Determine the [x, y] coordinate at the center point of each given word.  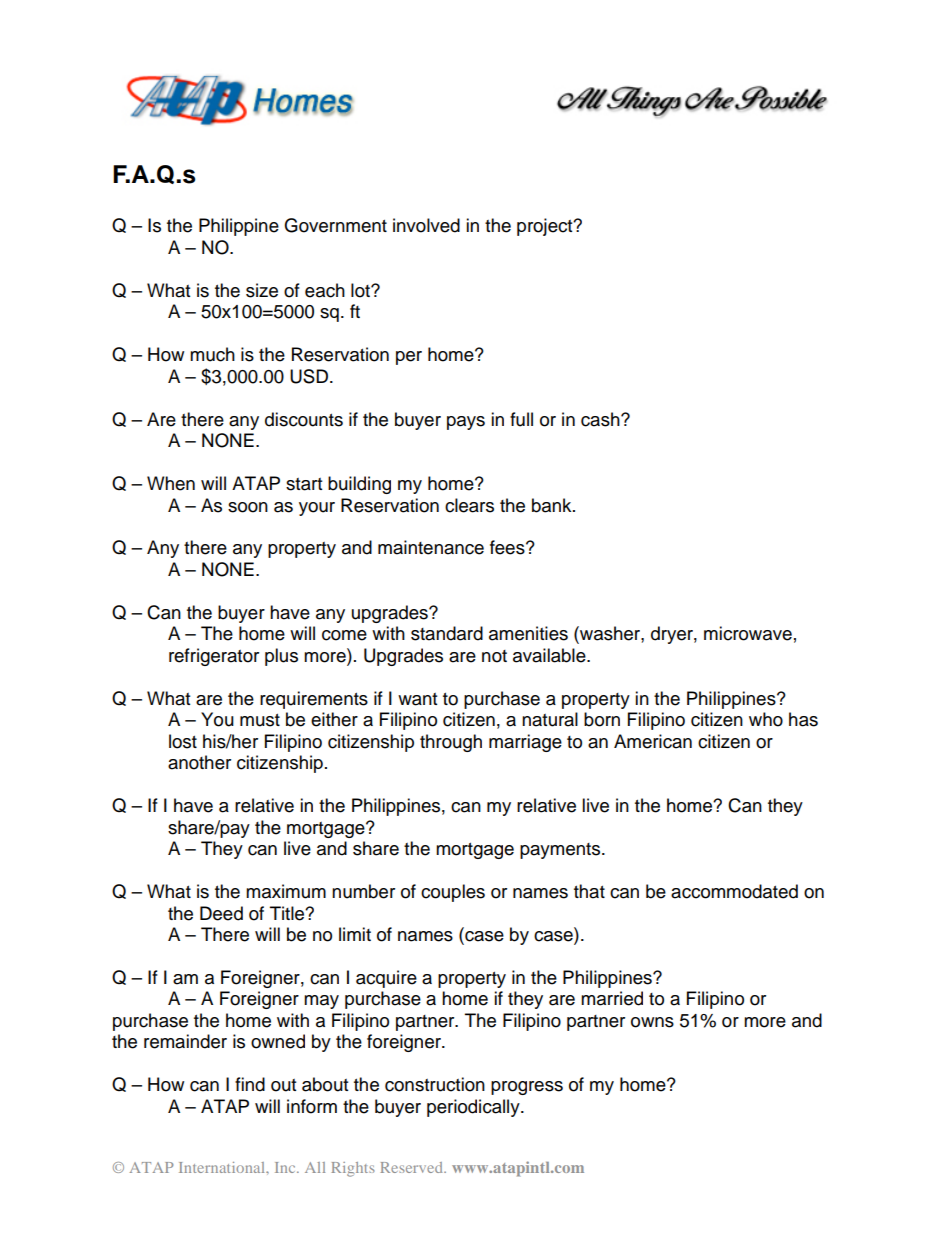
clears [469, 505]
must [260, 720]
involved [426, 225]
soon [248, 507]
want [417, 699]
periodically [474, 1108]
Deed [221, 913]
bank [553, 505]
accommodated [734, 891]
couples [453, 893]
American [653, 741]
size [262, 290]
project [546, 227]
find [250, 1084]
